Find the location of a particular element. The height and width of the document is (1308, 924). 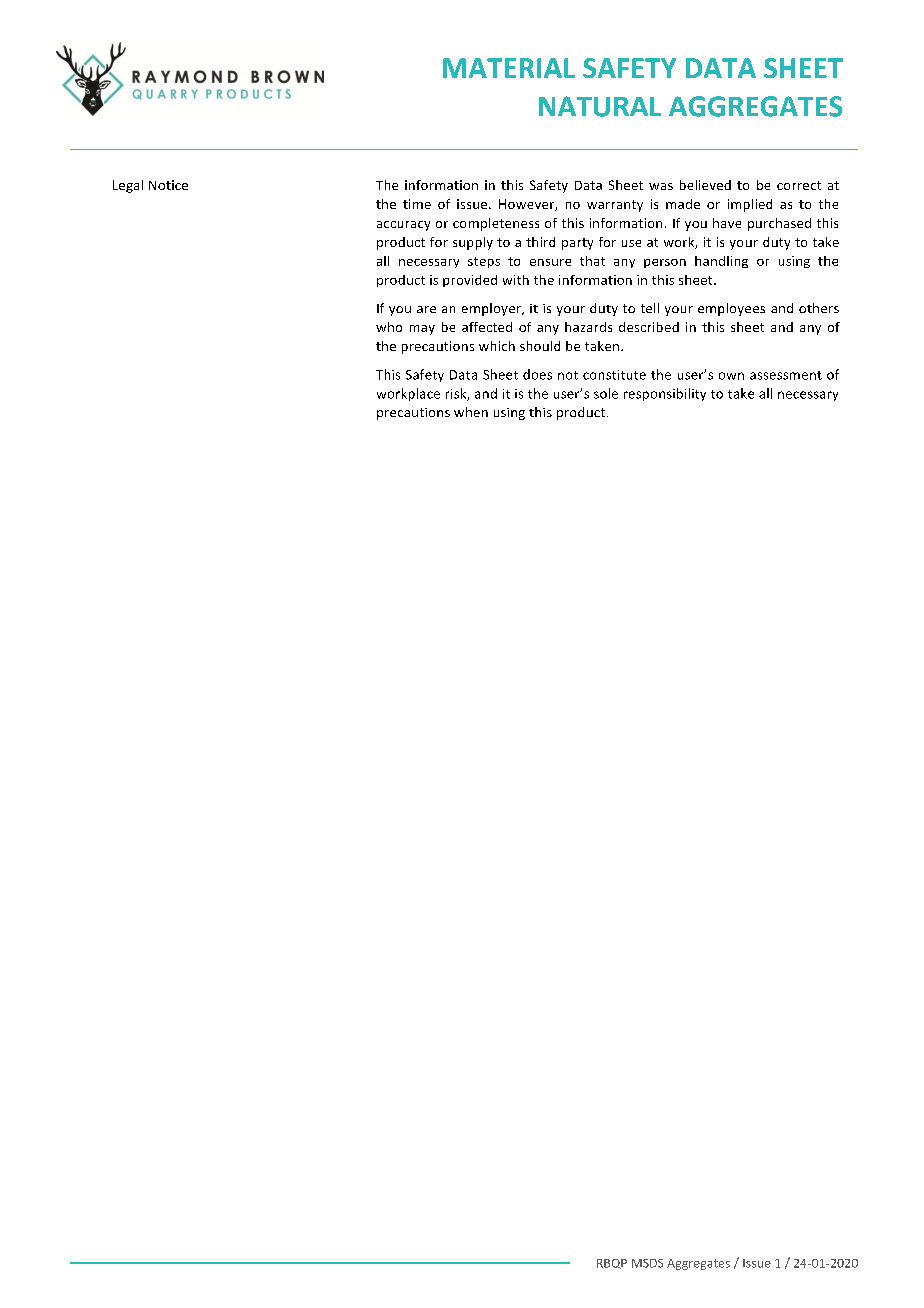

own is located at coordinates (731, 376).
